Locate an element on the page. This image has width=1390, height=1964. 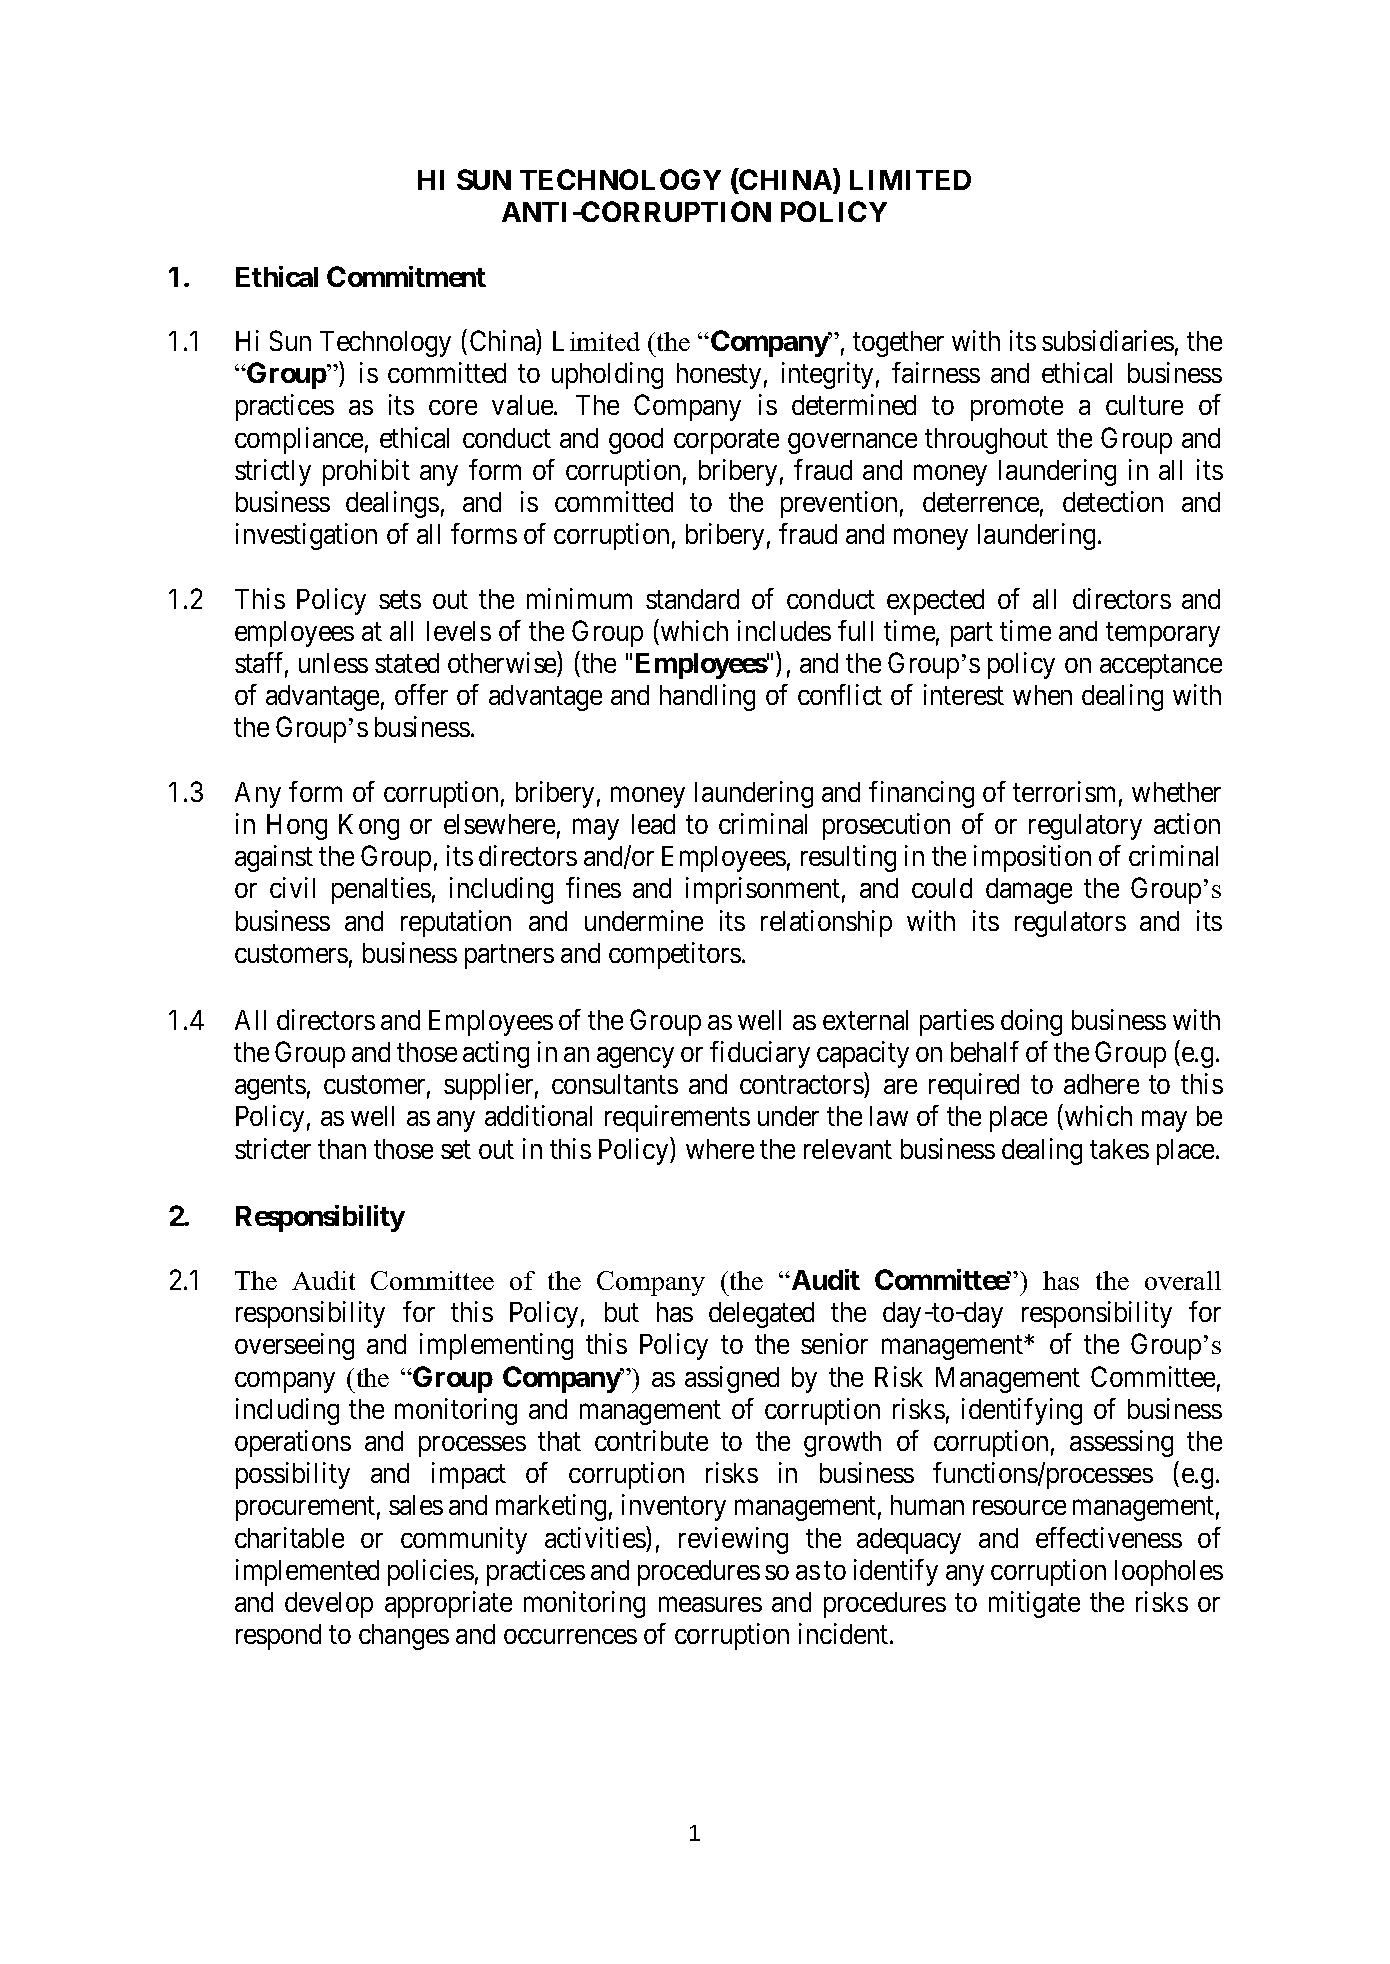
Commitment is located at coordinates (406, 276).
